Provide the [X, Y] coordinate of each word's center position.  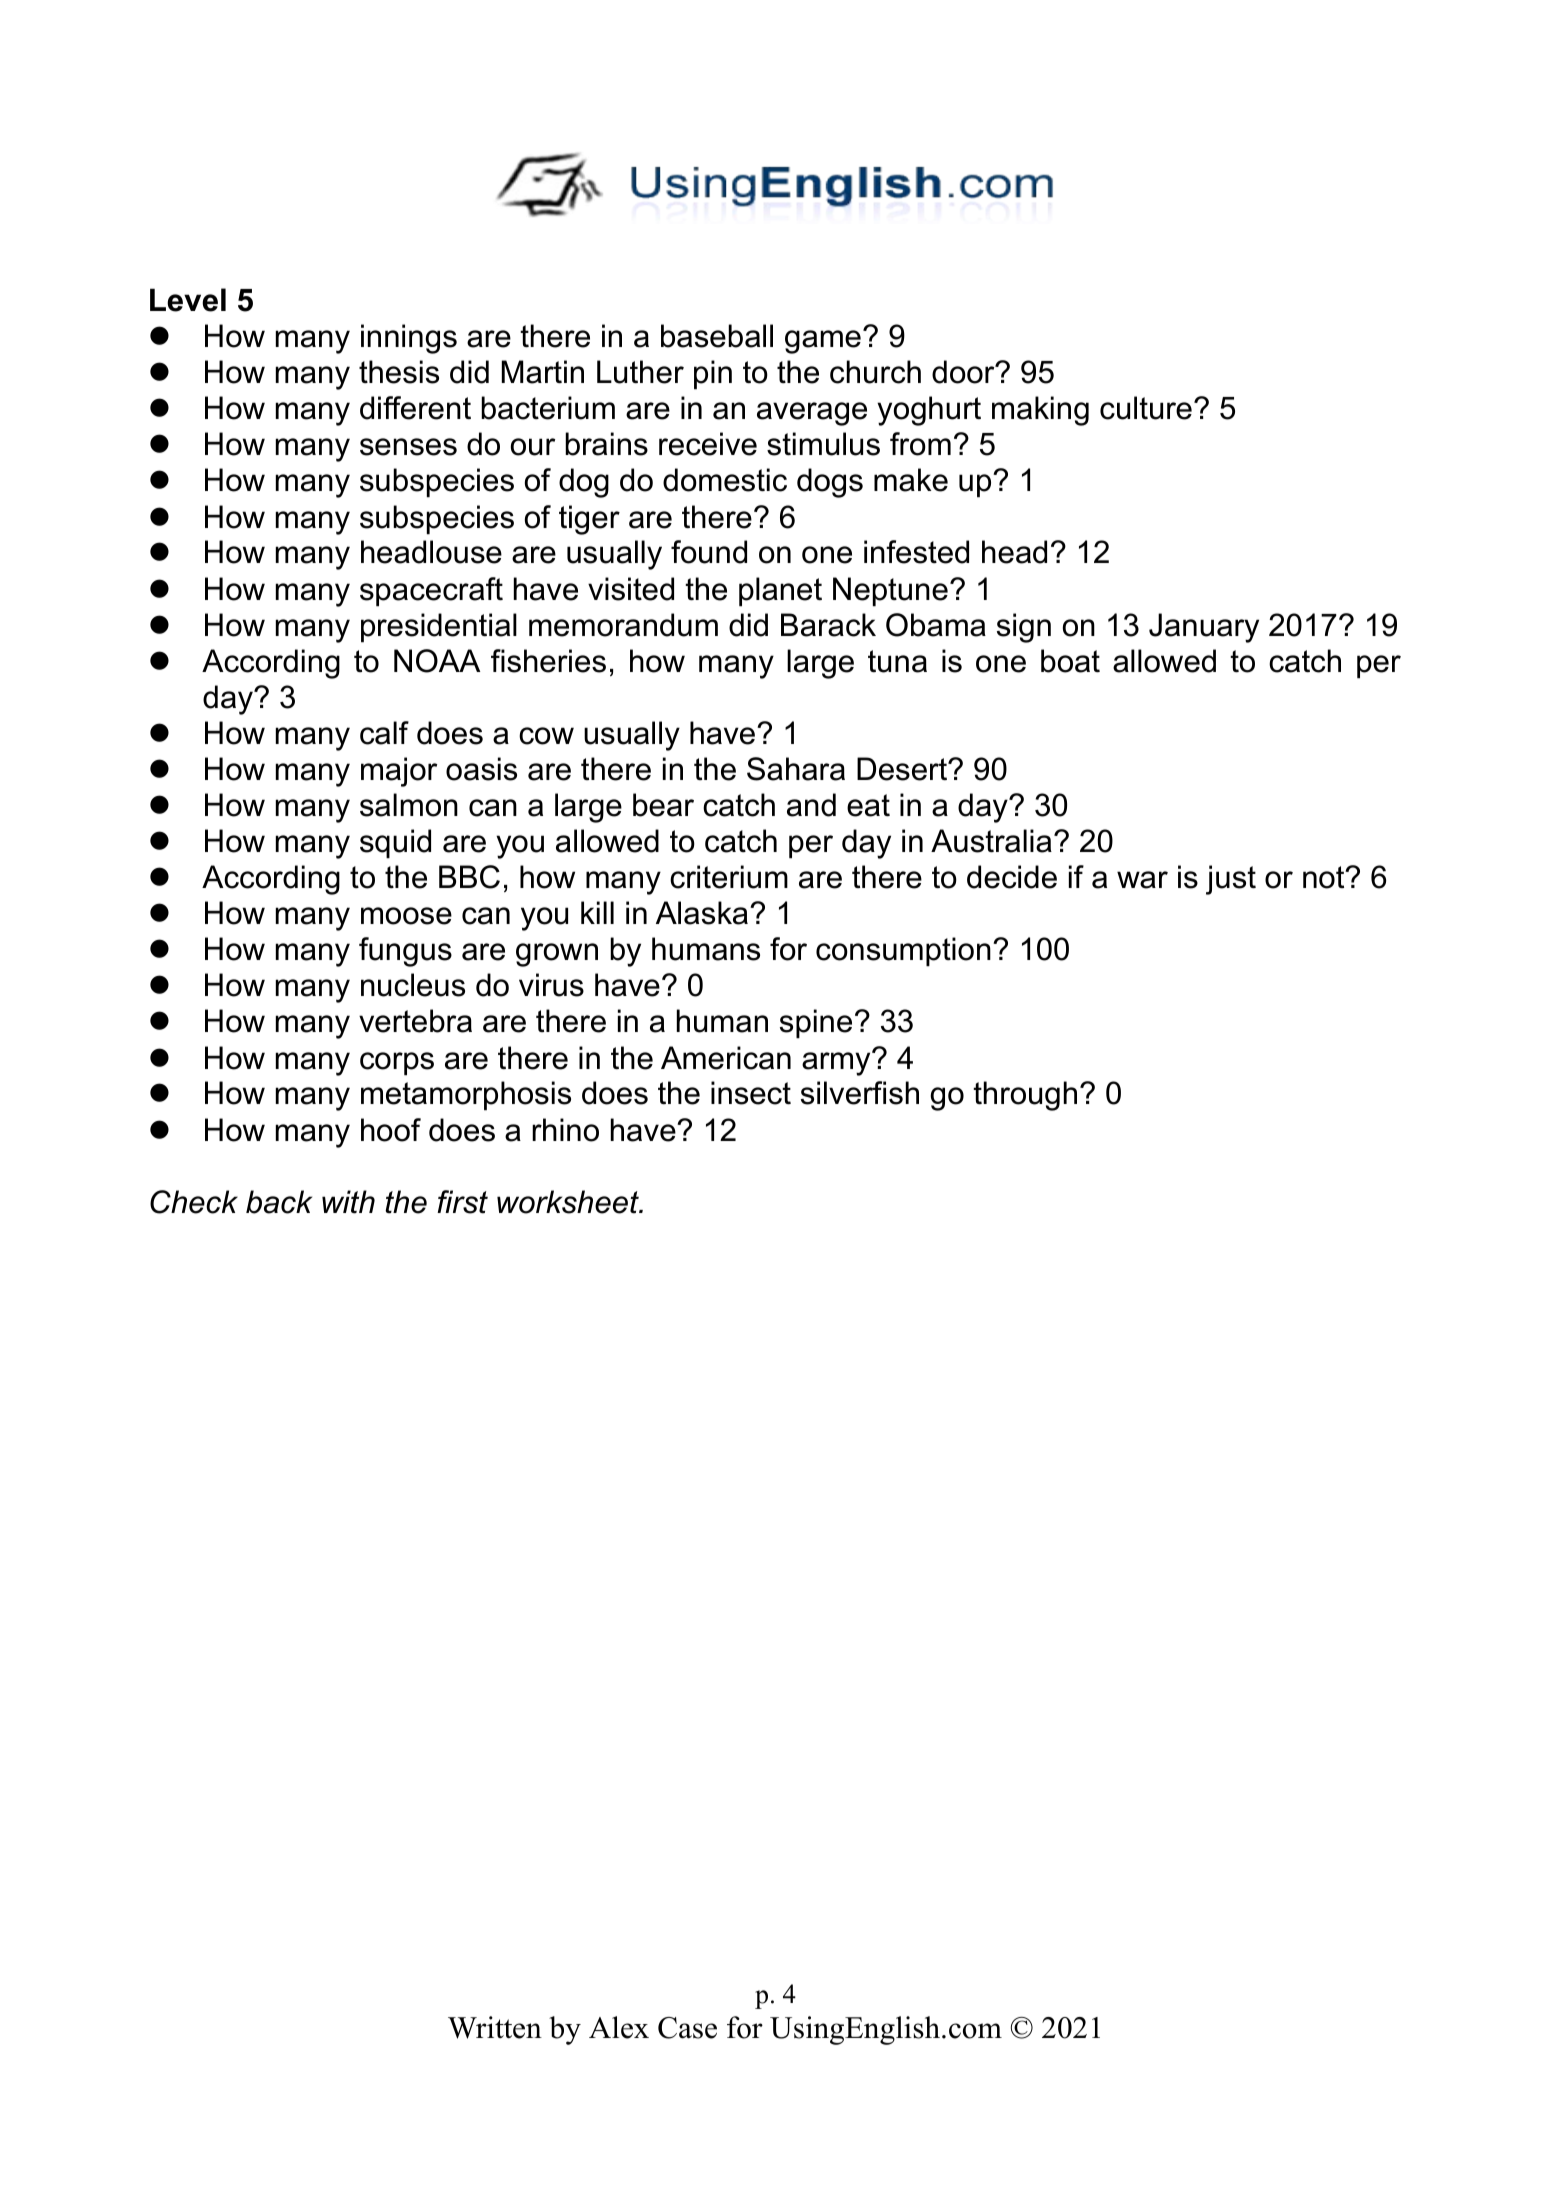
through [1025, 1096]
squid [395, 844]
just [1231, 880]
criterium [729, 877]
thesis [399, 372]
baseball [717, 336]
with [348, 1202]
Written [495, 2027]
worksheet [569, 1202]
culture [1146, 408]
